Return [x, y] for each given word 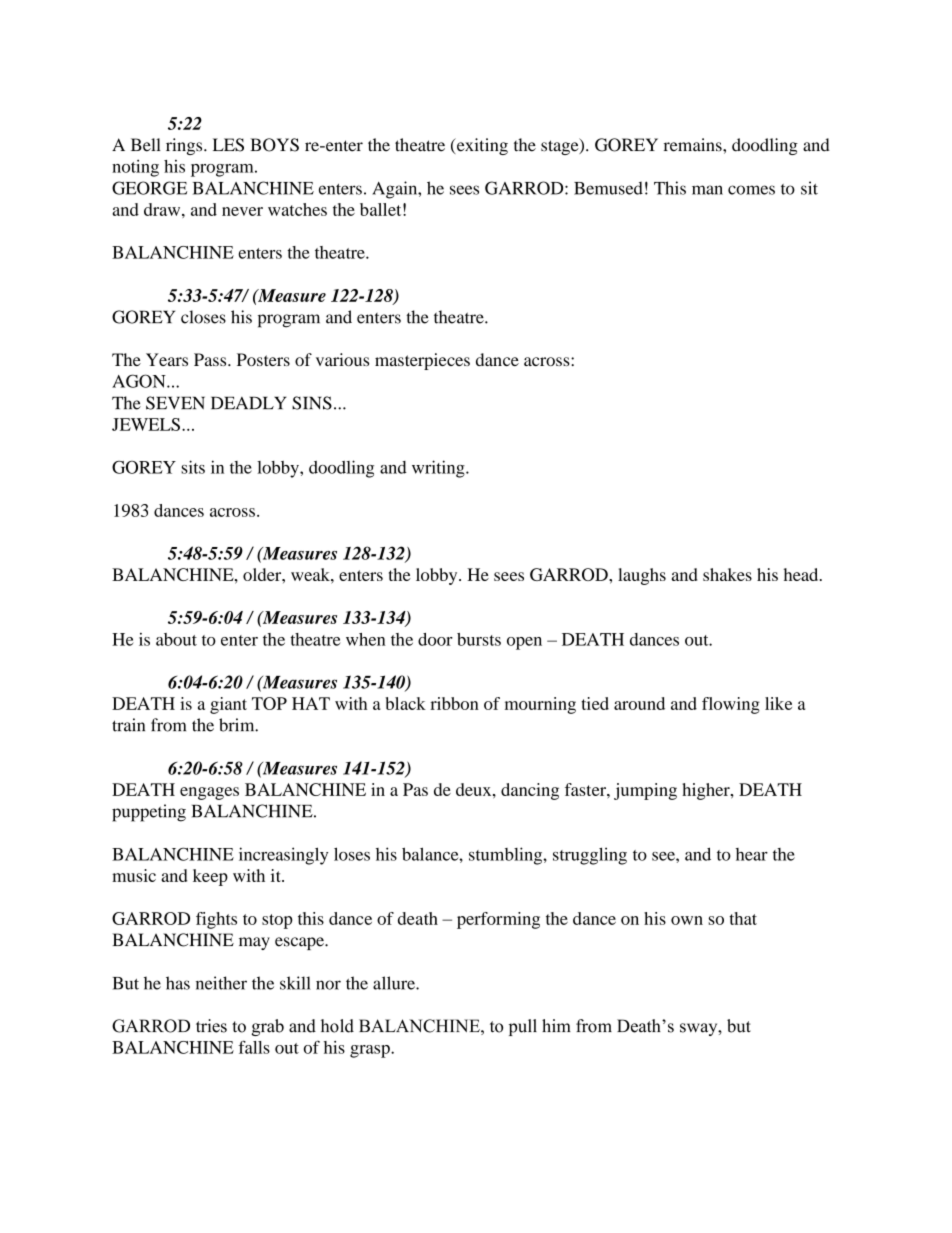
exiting [481, 146]
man [707, 190]
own [687, 920]
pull [523, 1027]
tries [211, 1026]
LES [228, 145]
